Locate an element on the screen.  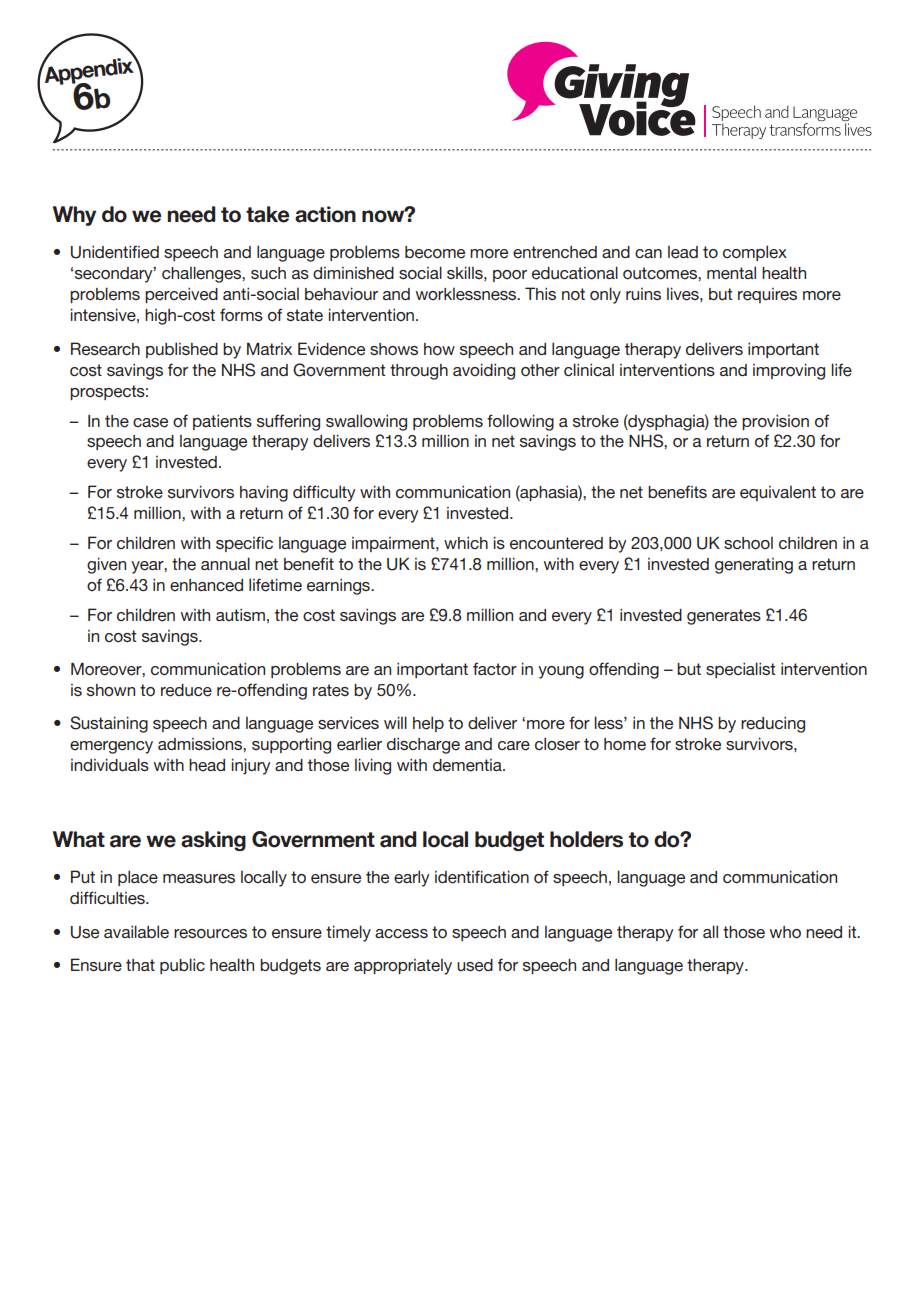
reducing is located at coordinates (773, 724).
